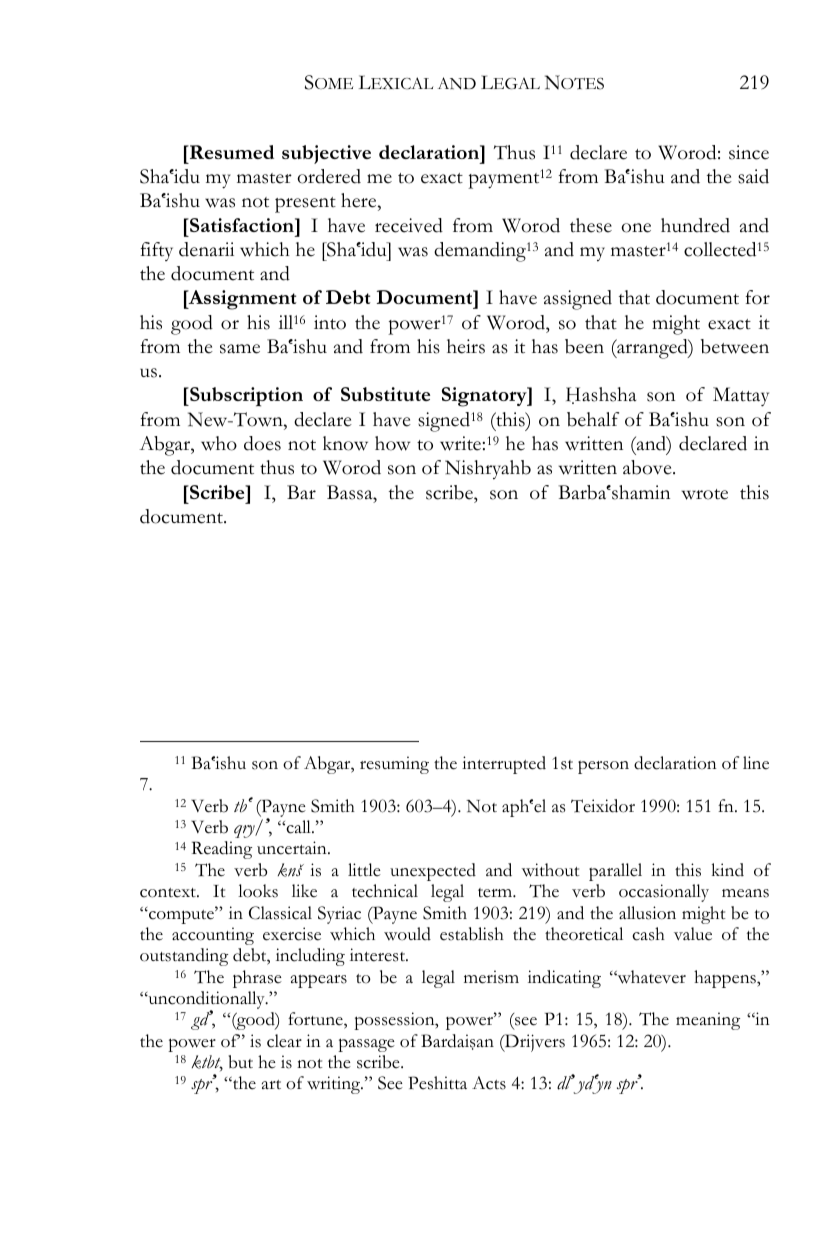 Image resolution: width=839 pixels, height=1258 pixels. What do you see at coordinates (433, 872) in the screenshot?
I see `unexpected` at bounding box center [433, 872].
